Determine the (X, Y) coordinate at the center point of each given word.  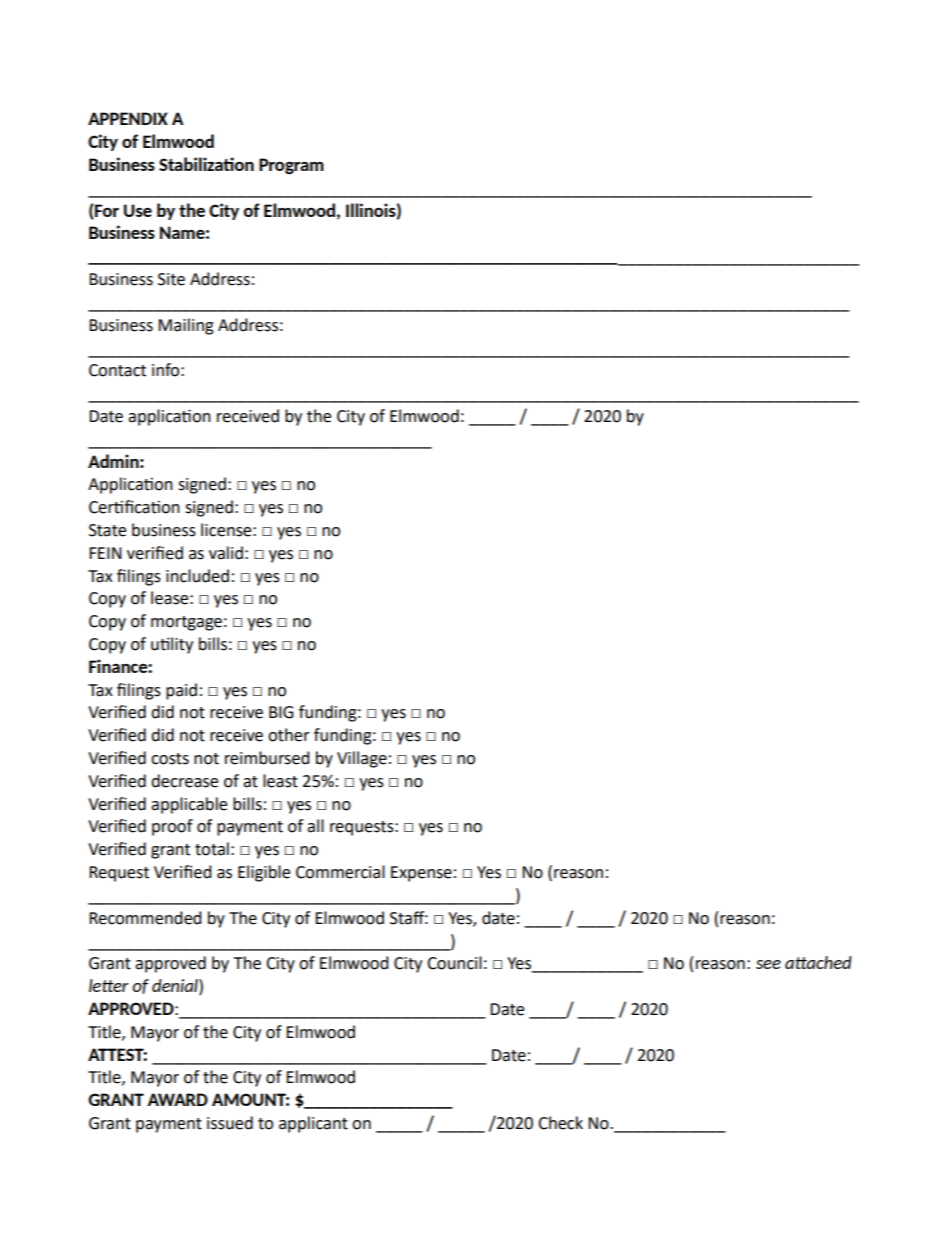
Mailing (186, 326)
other (289, 735)
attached (818, 962)
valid (226, 553)
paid (181, 691)
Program (291, 166)
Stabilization (206, 164)
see (768, 964)
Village (362, 759)
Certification (134, 507)
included (197, 576)
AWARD (177, 1099)
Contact (117, 370)
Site (171, 279)
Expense (421, 874)
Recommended (145, 918)
